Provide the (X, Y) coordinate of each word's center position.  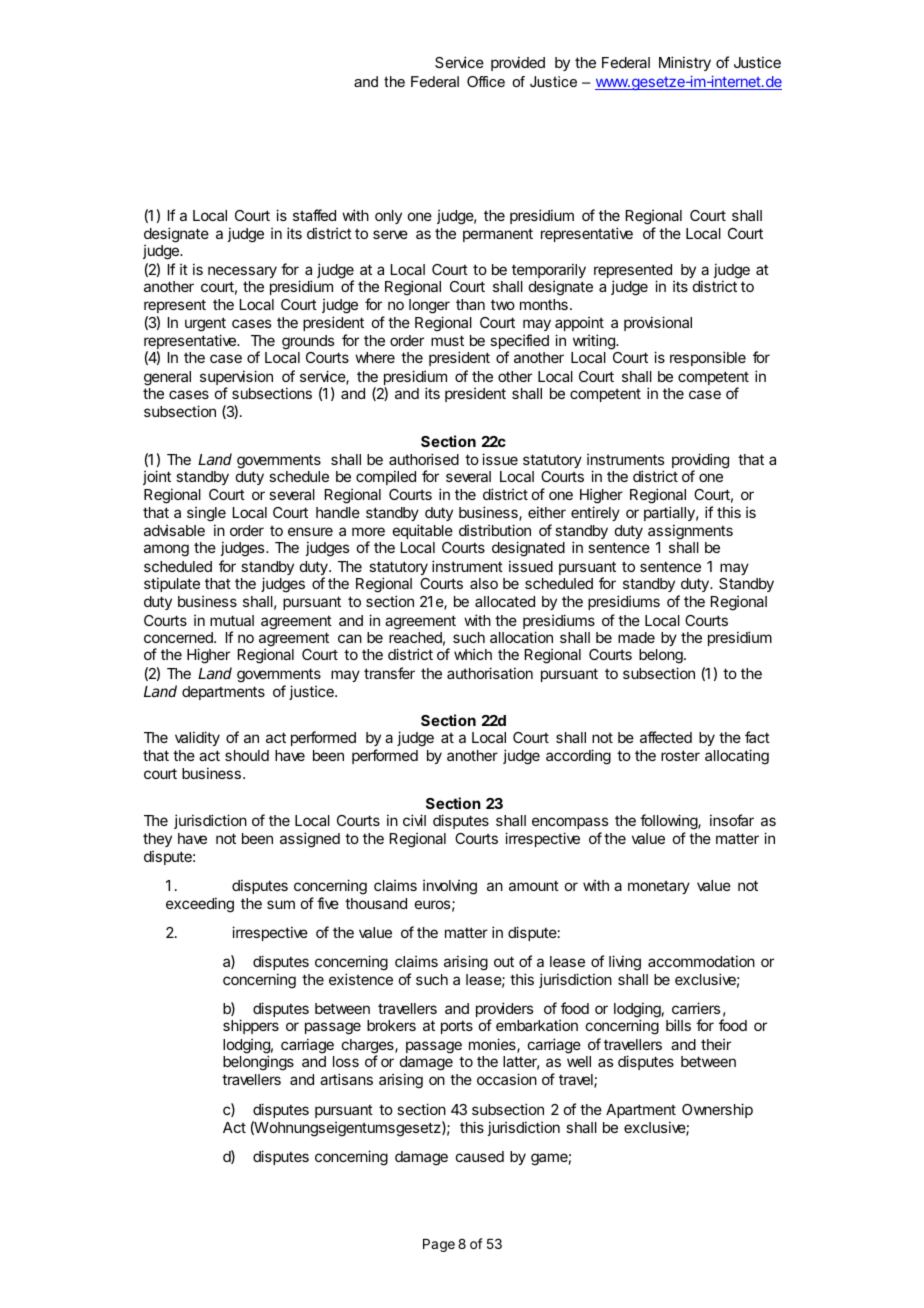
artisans (346, 1079)
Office (486, 81)
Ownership (717, 1110)
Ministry (685, 63)
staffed (314, 215)
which (473, 654)
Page (439, 1245)
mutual (232, 620)
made (636, 637)
